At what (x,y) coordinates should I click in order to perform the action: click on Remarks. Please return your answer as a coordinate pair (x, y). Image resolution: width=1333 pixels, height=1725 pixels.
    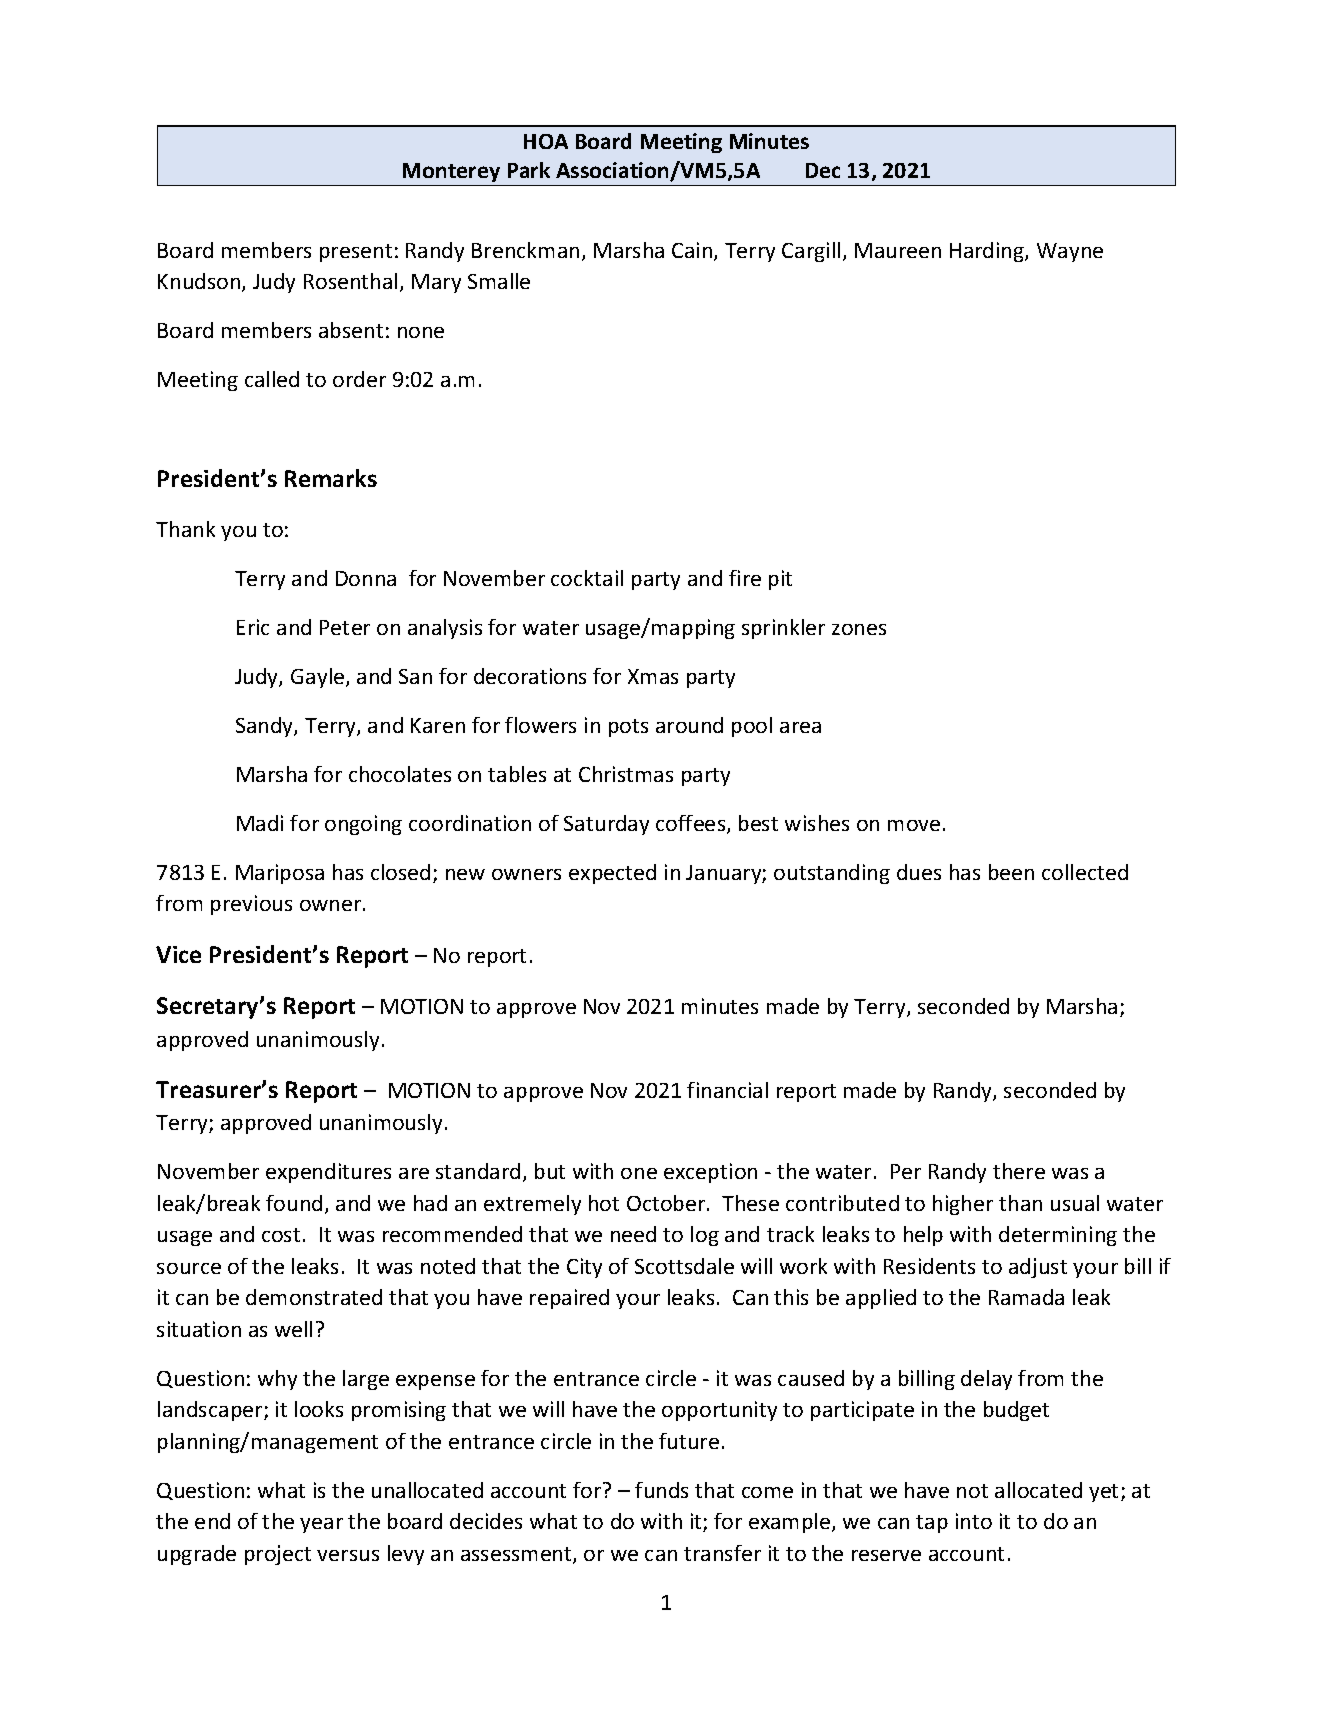
    Looking at the image, I should click on (331, 478).
